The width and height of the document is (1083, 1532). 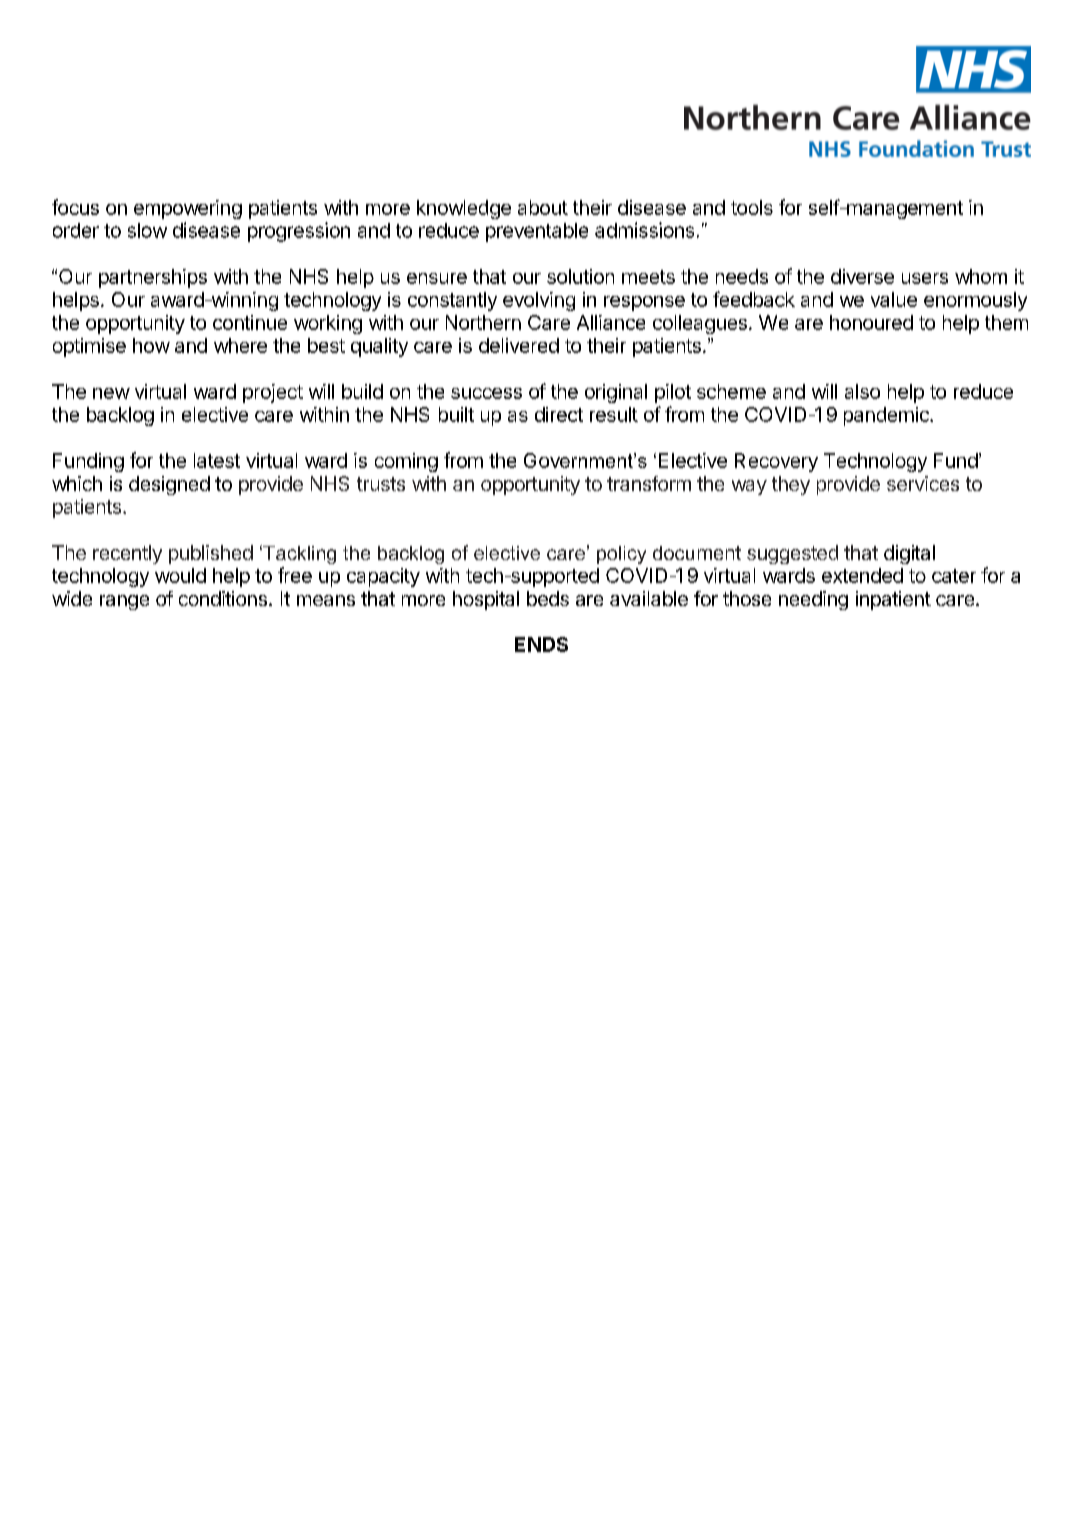 I want to click on tools, so click(x=752, y=207).
